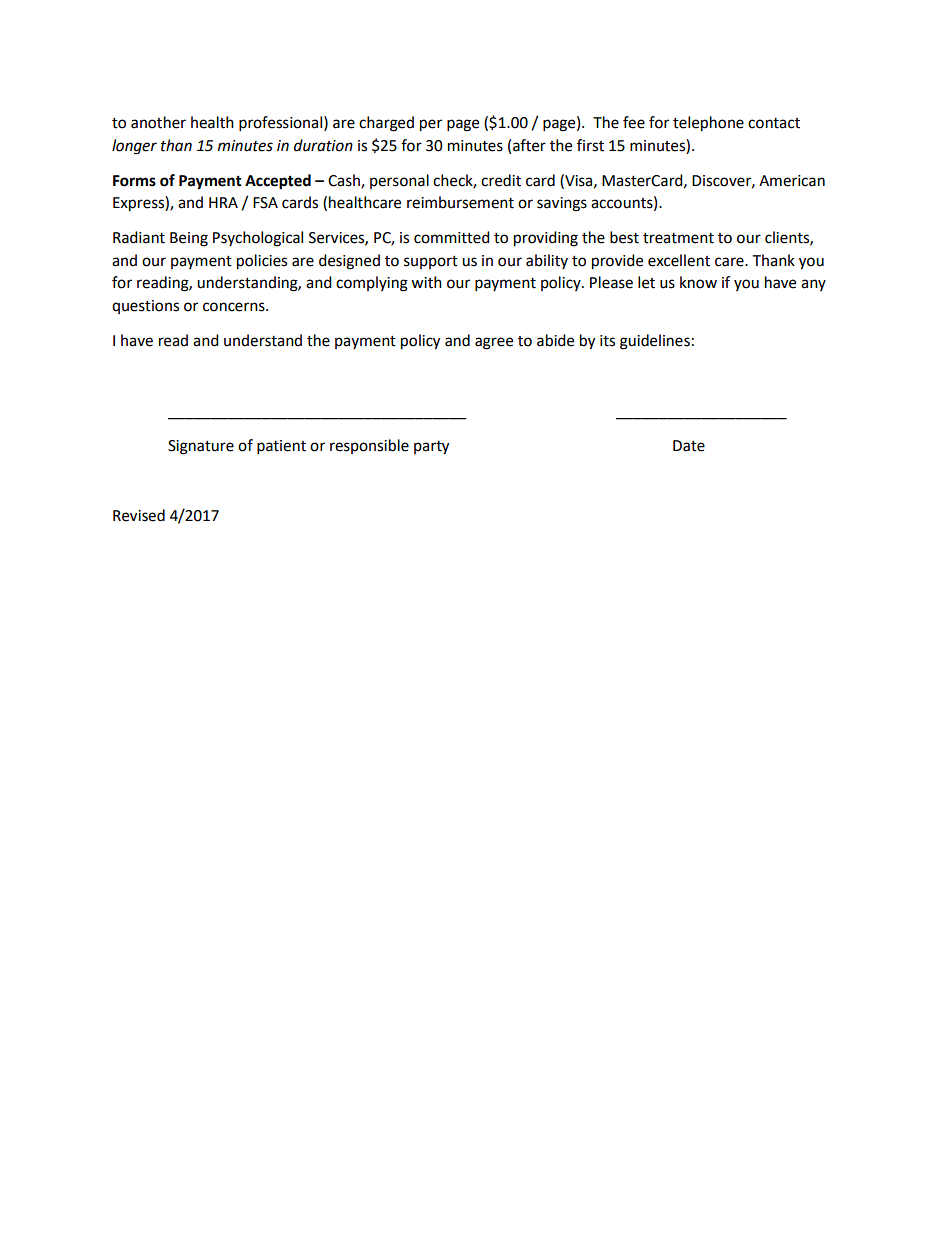 The image size is (952, 1233). Describe the element at coordinates (158, 122) in the screenshot. I see `another` at that location.
